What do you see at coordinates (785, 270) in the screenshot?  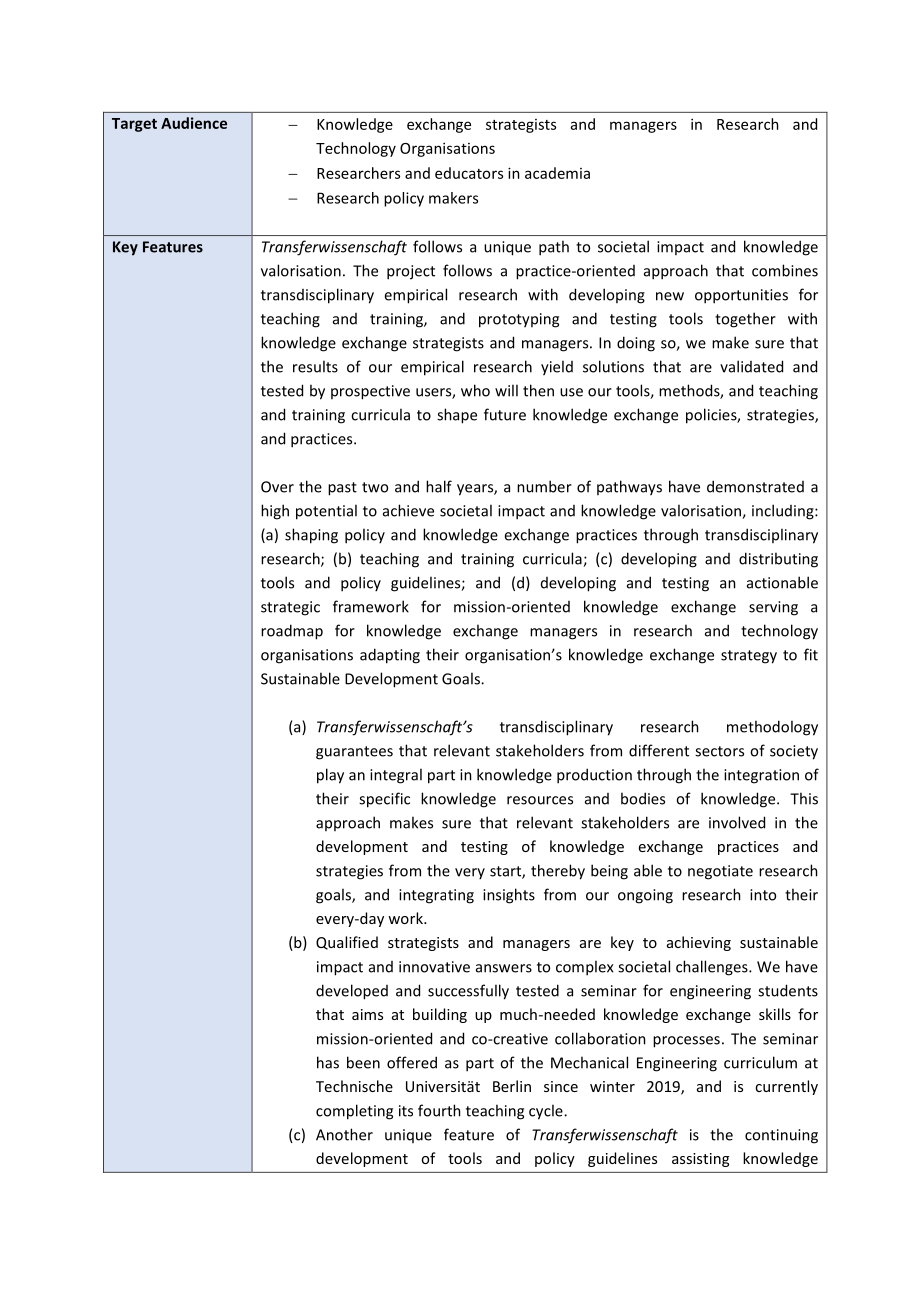 I see `combines` at bounding box center [785, 270].
